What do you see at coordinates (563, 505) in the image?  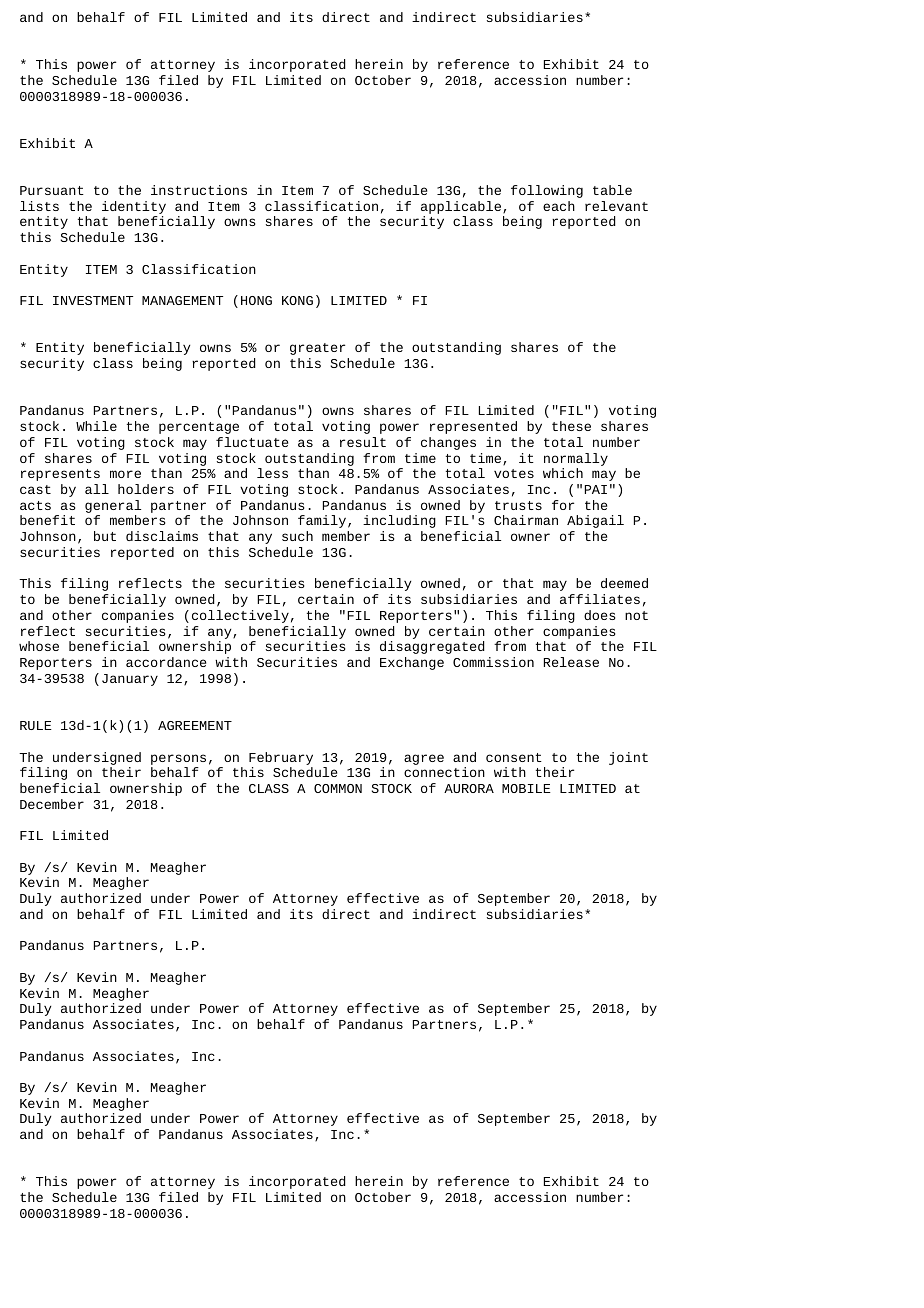 I see `for` at bounding box center [563, 505].
